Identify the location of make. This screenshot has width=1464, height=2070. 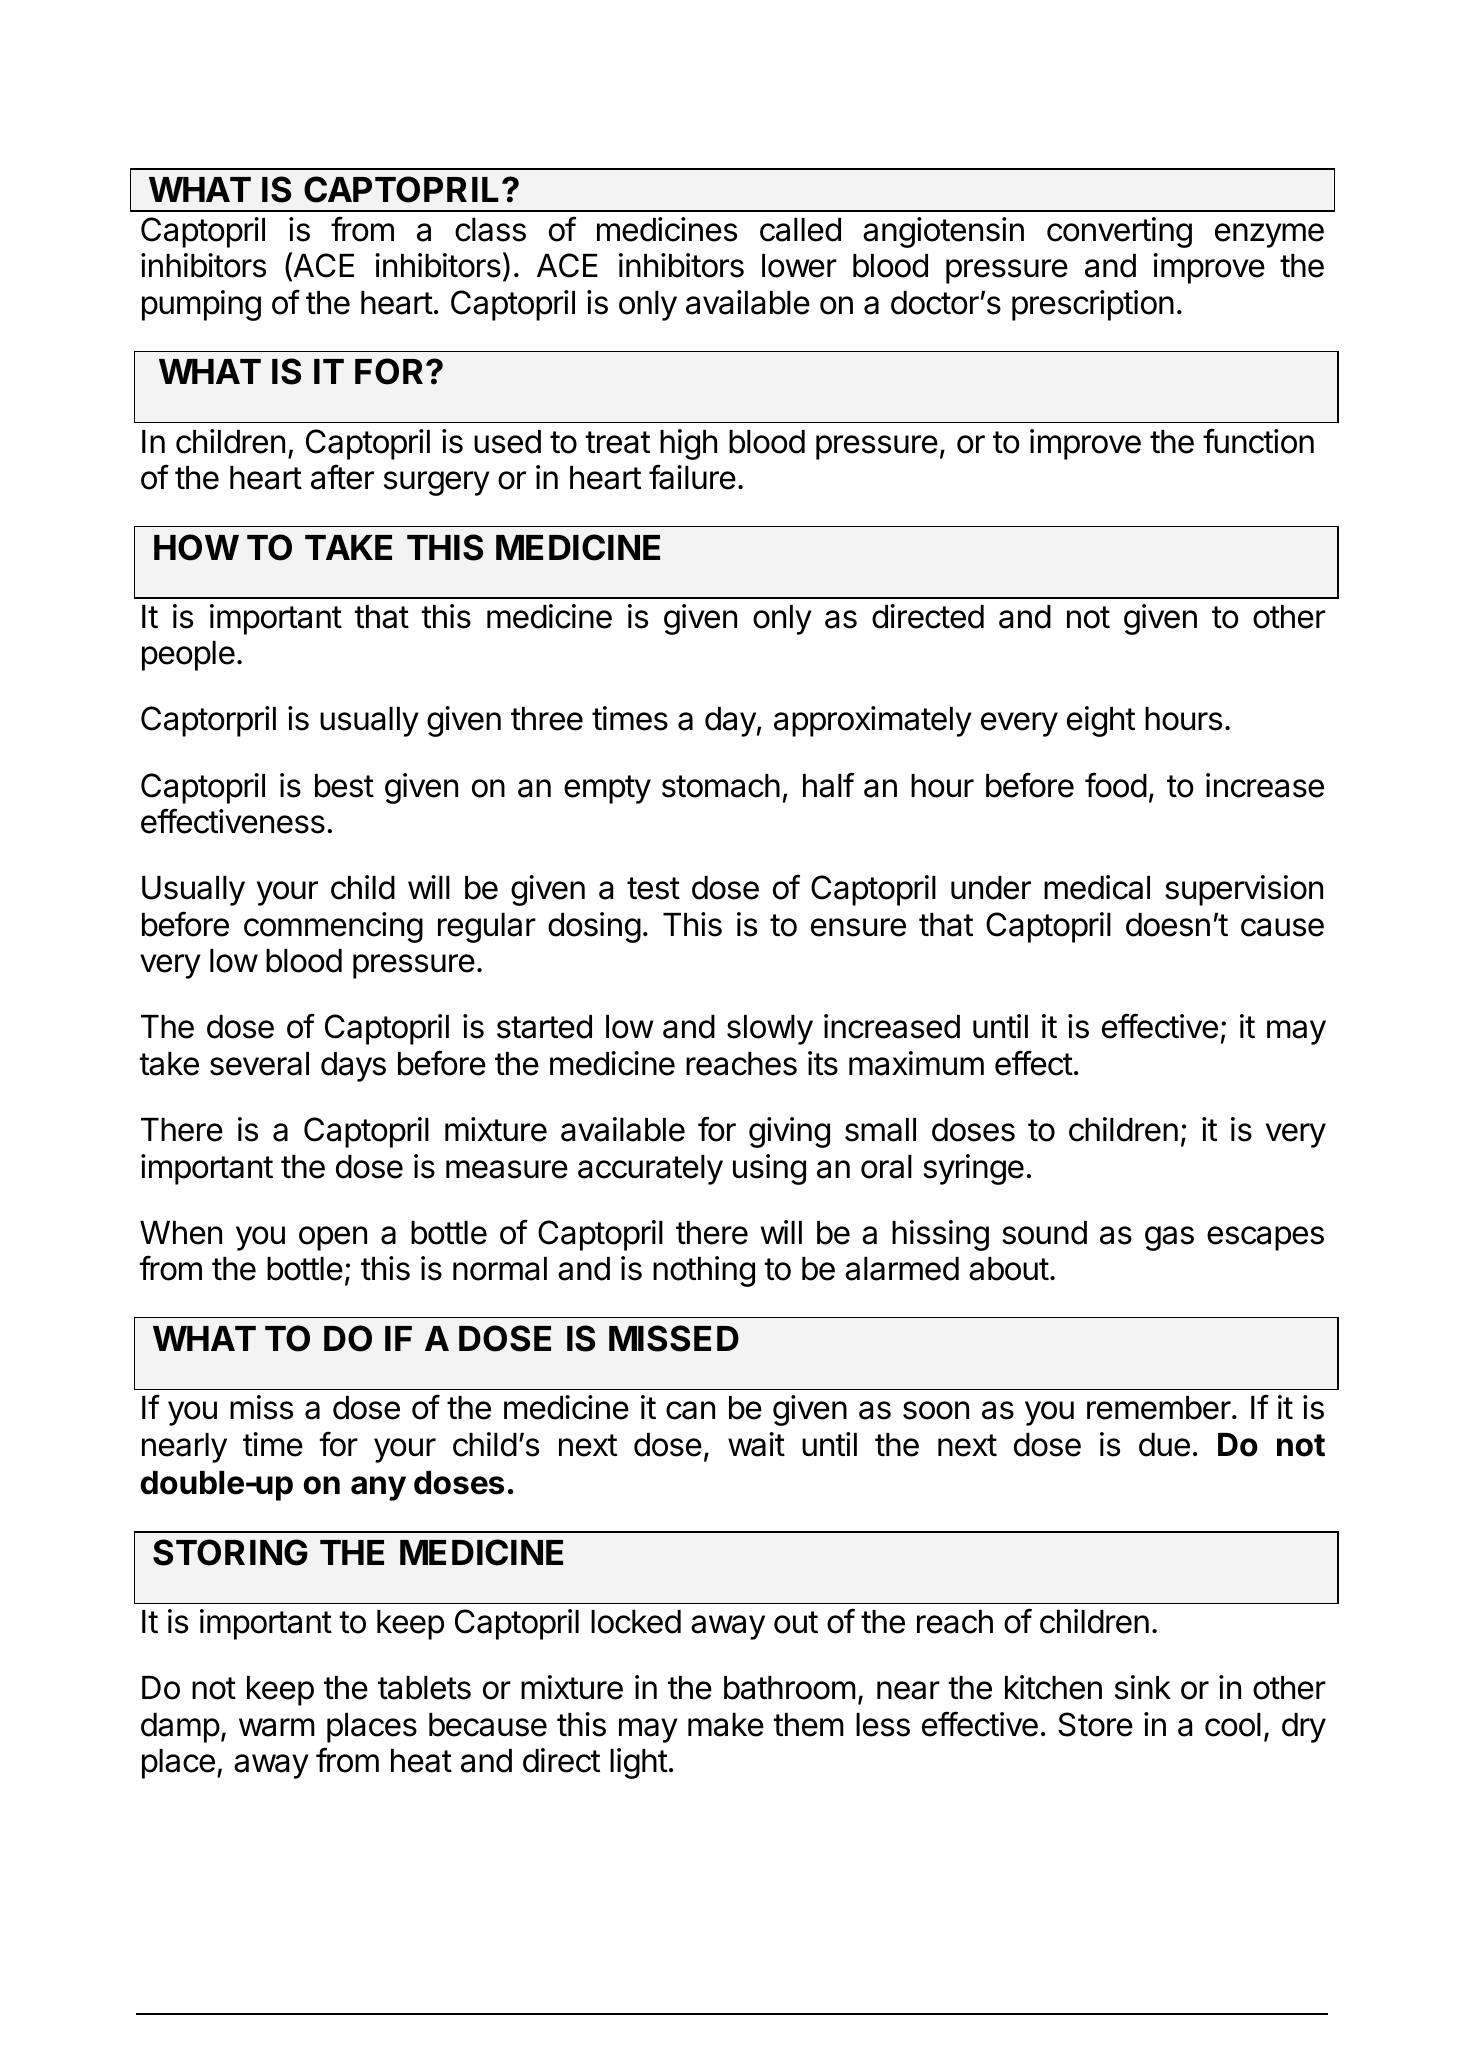
(726, 1725).
